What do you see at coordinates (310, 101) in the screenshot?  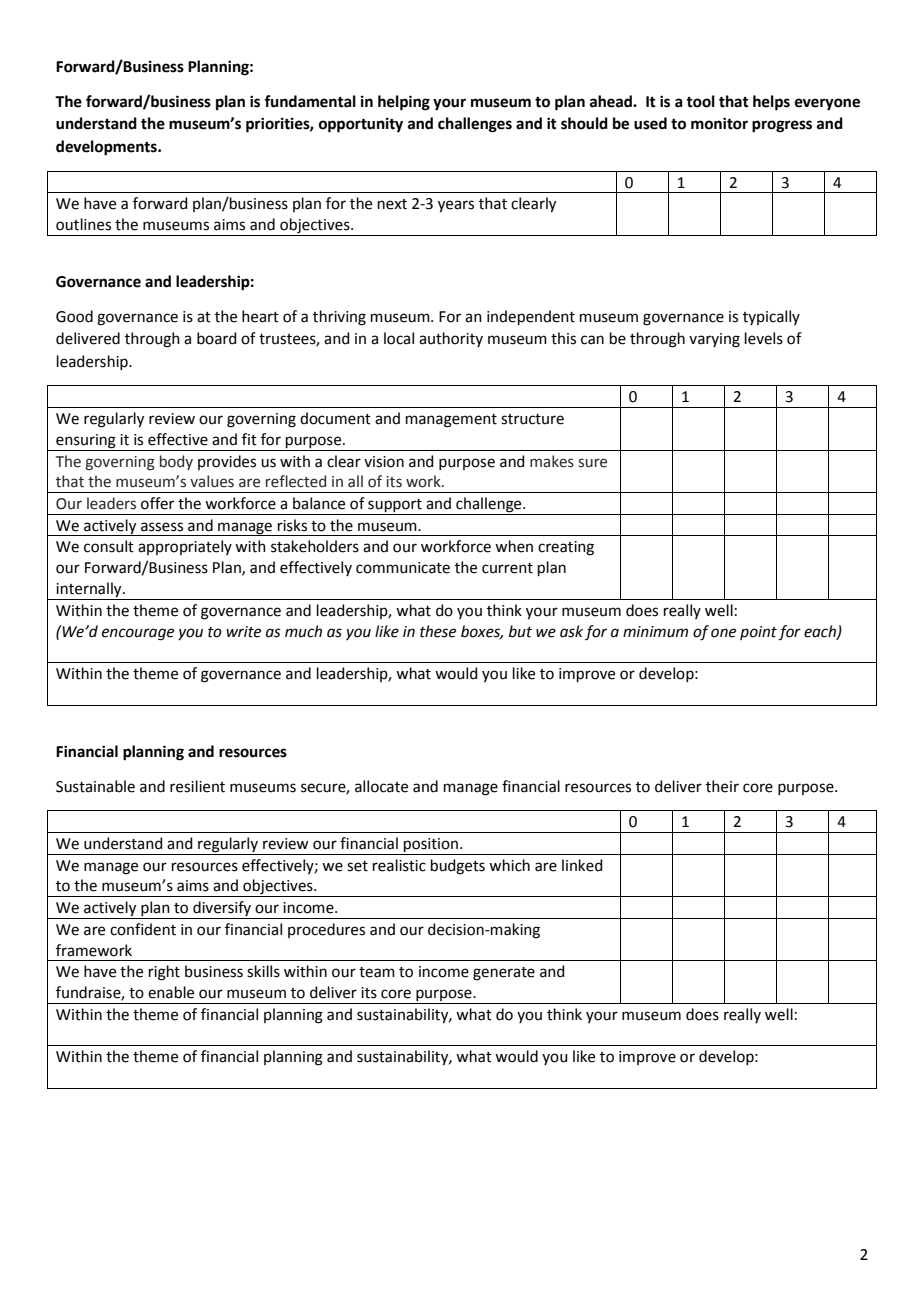 I see `fundamental` at bounding box center [310, 101].
